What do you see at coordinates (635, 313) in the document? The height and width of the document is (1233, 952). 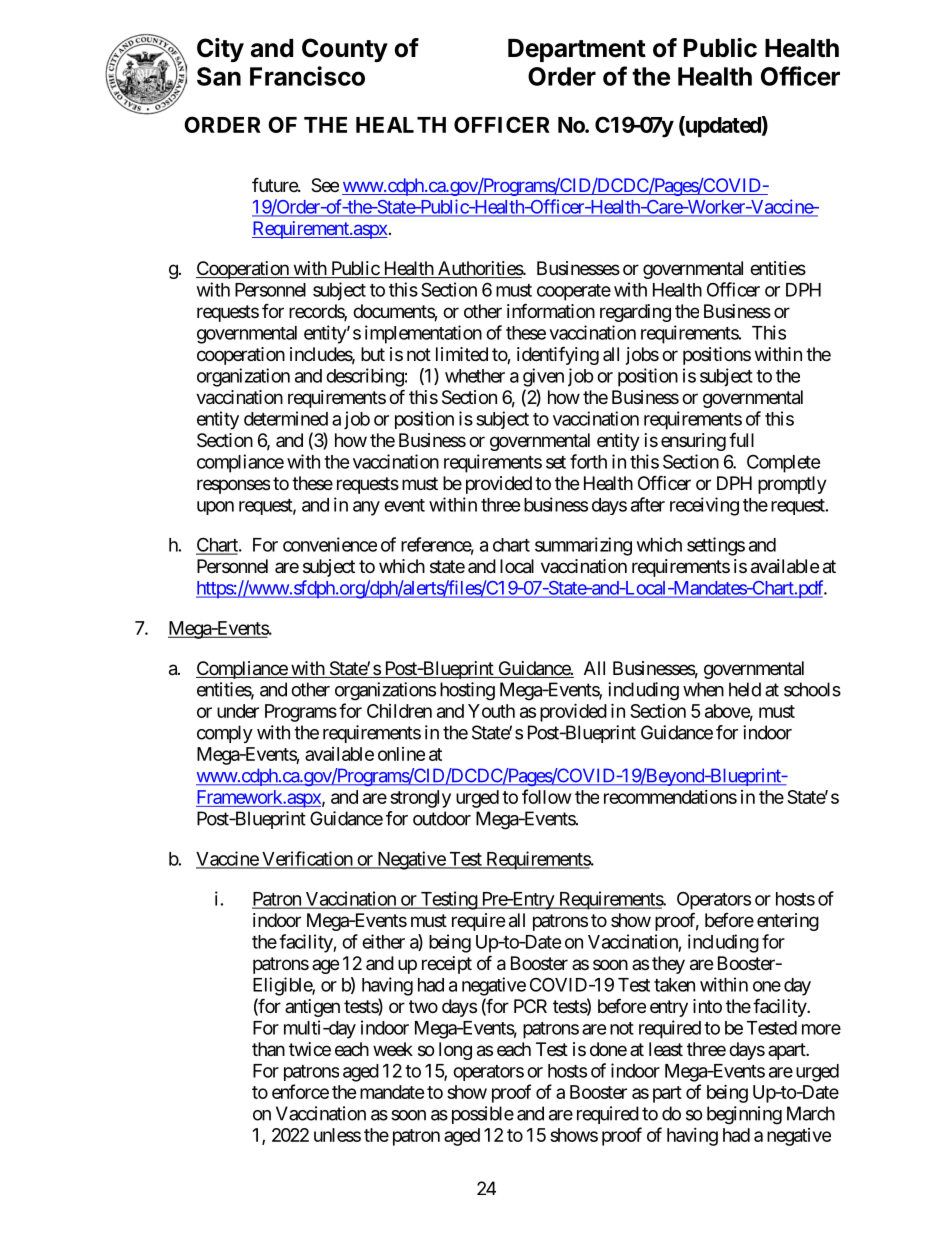 I see `regarding` at bounding box center [635, 313].
